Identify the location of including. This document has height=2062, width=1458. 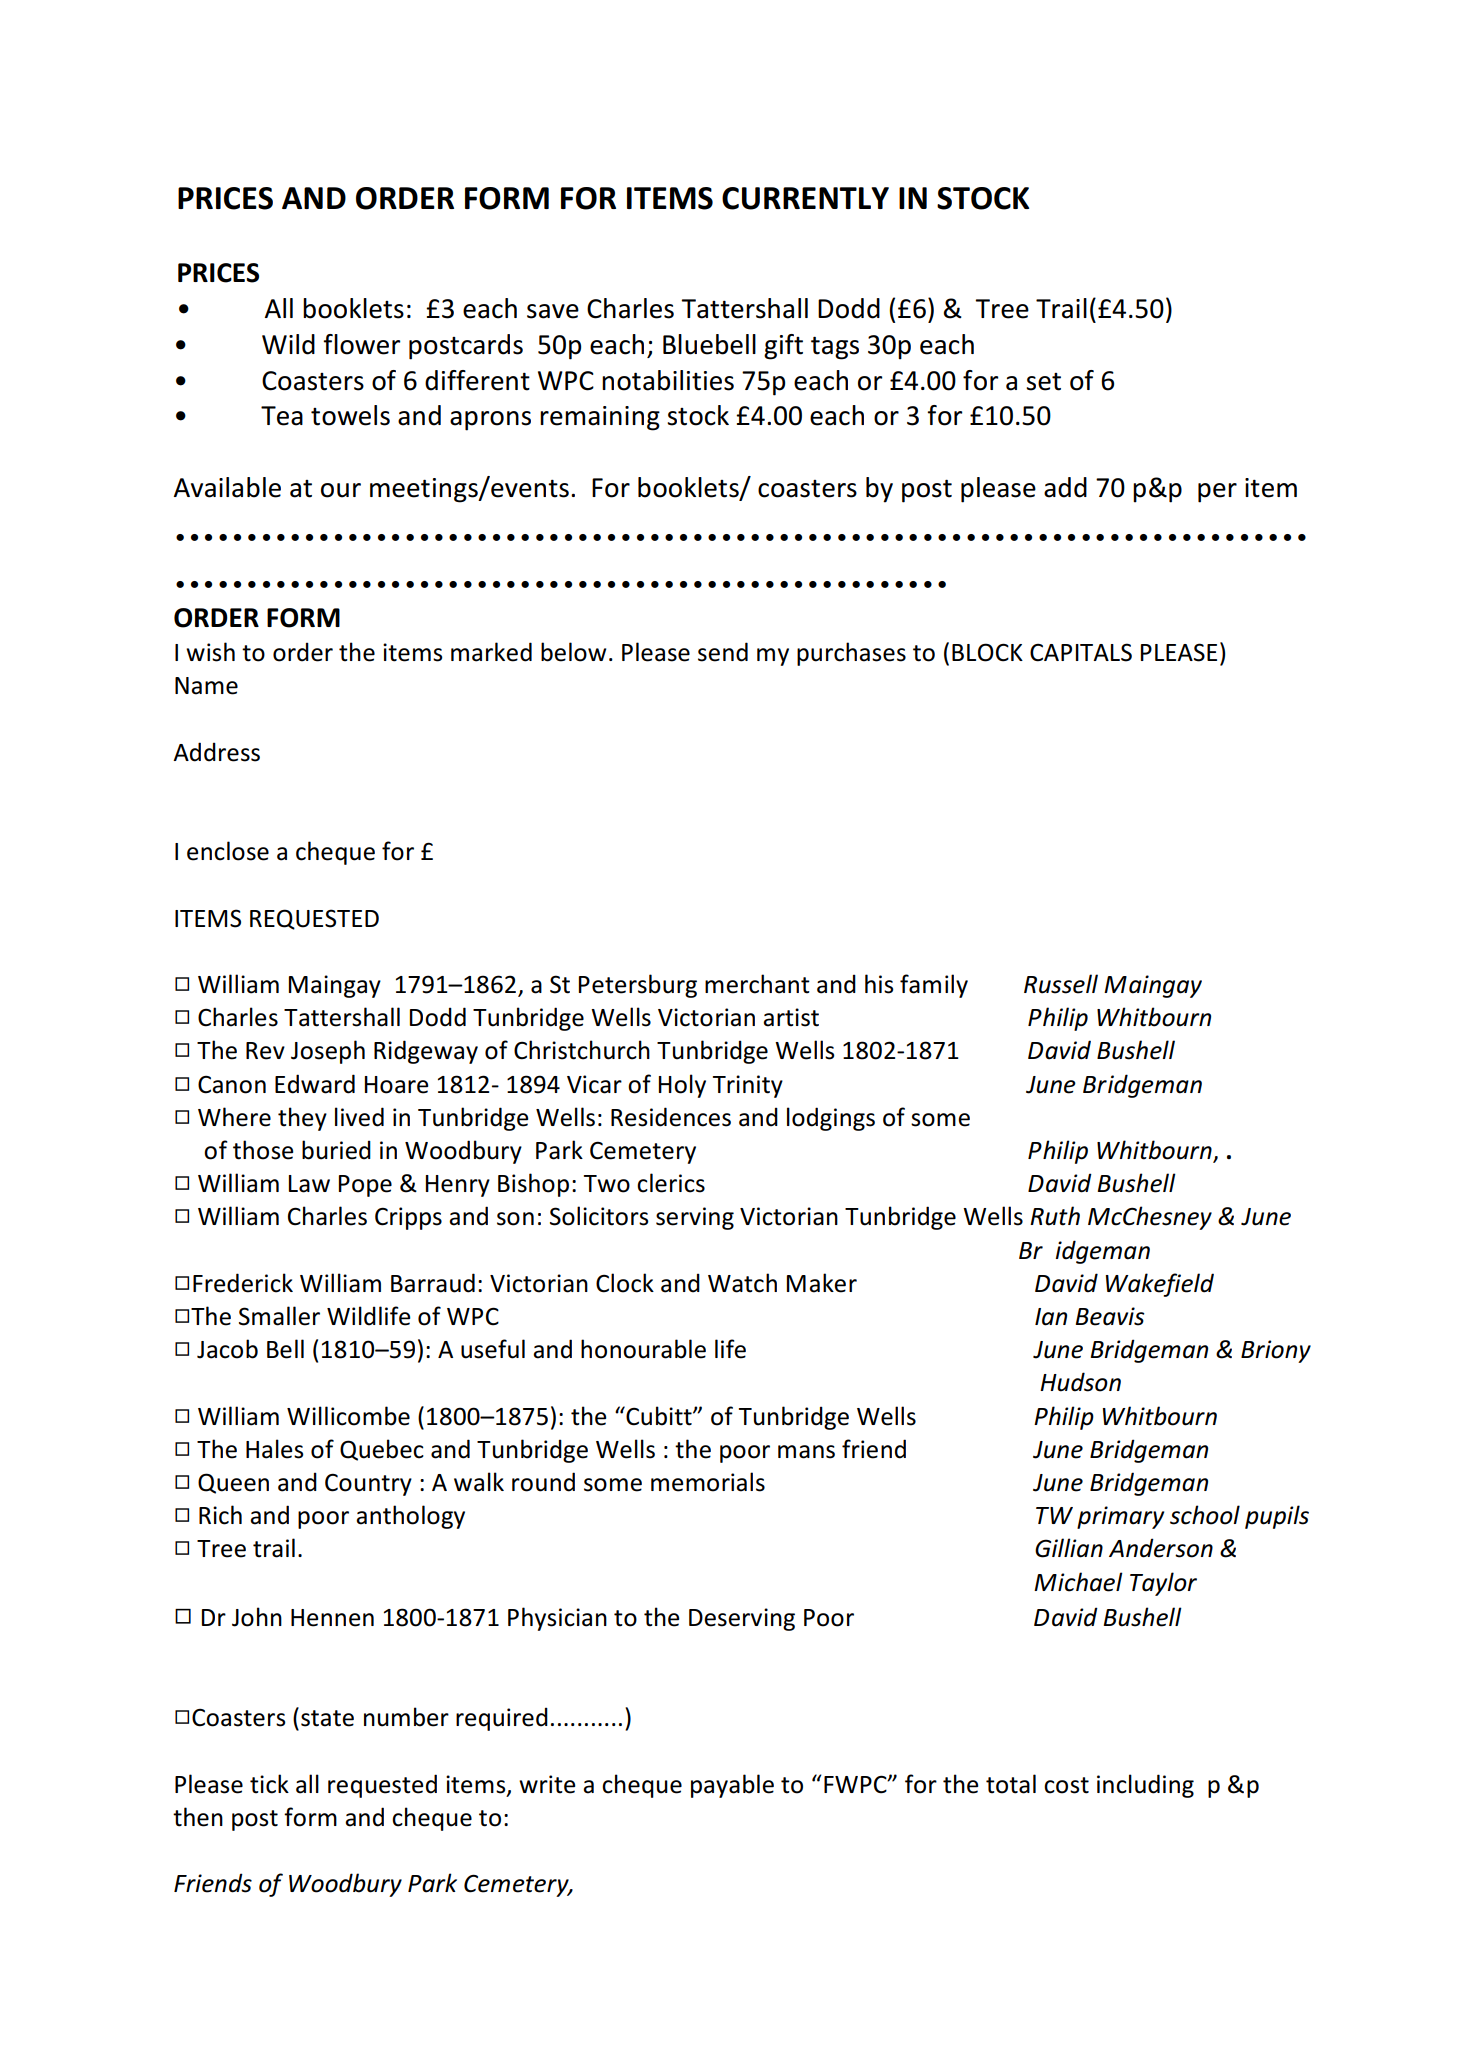
(1145, 1786).
